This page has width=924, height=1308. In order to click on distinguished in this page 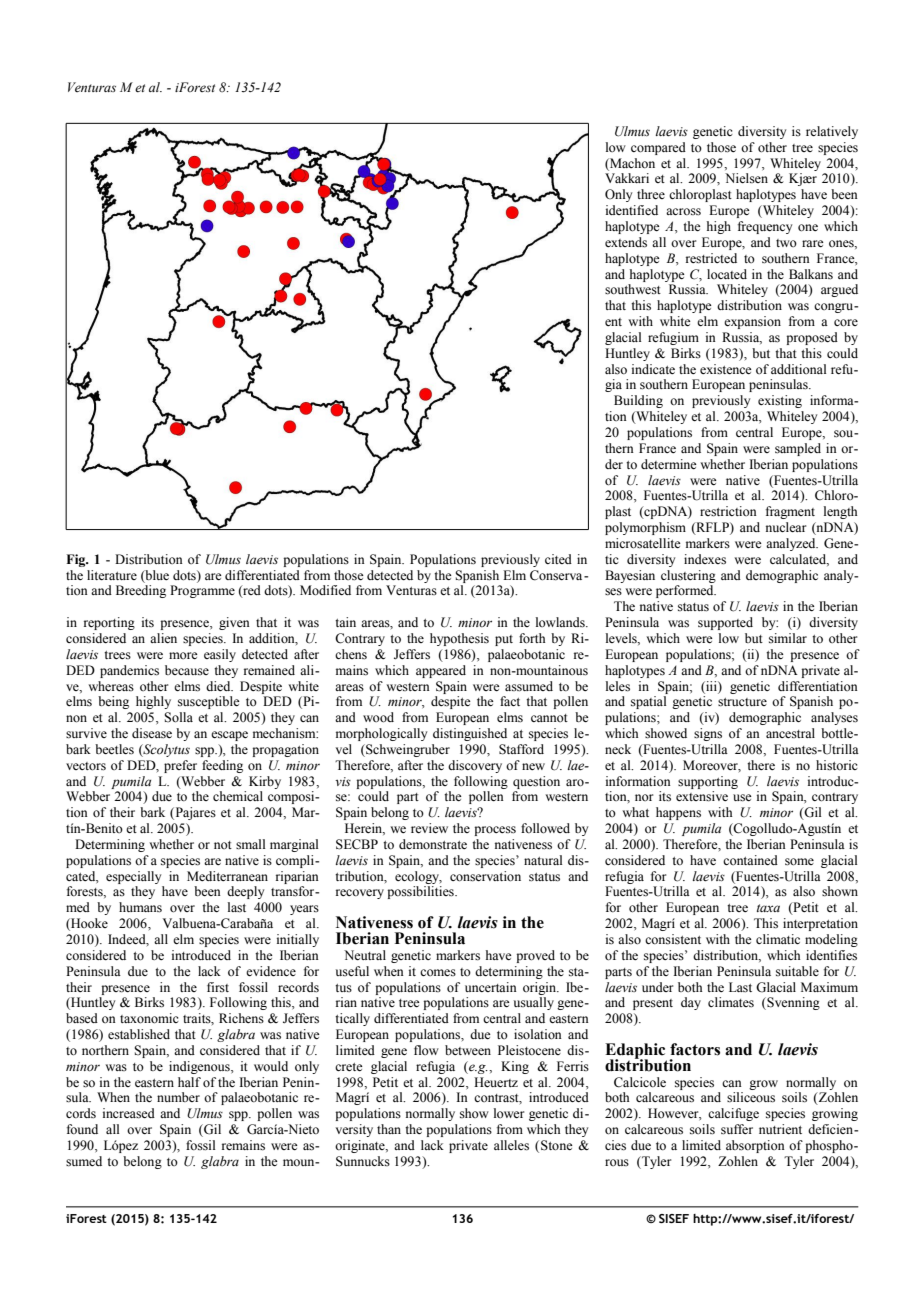, I will do `click(470, 734)`.
